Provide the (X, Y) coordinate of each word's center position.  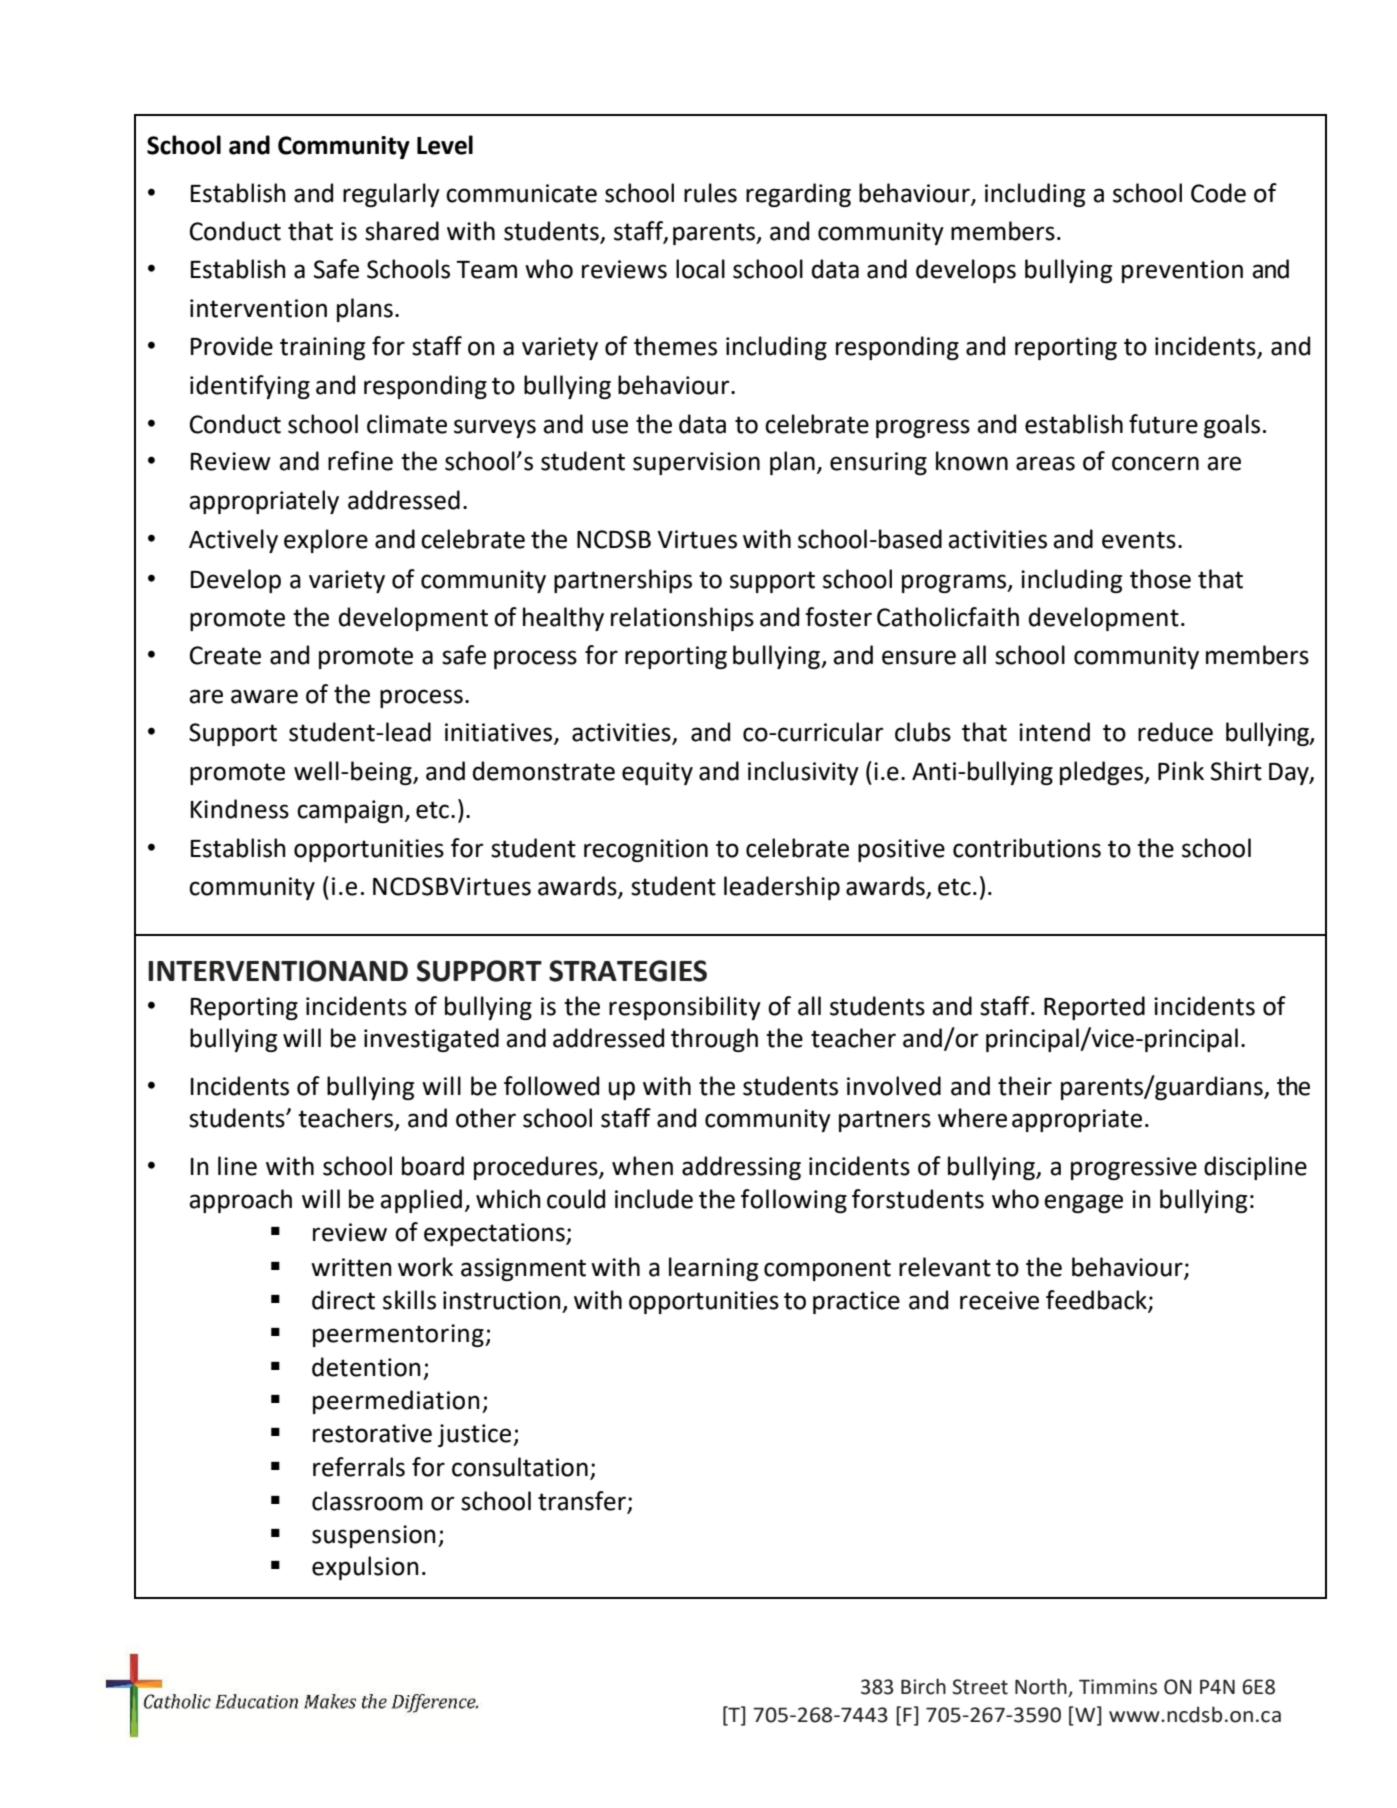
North (1042, 1687)
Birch (923, 1686)
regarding (798, 195)
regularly (391, 195)
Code (1218, 193)
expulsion (365, 1568)
